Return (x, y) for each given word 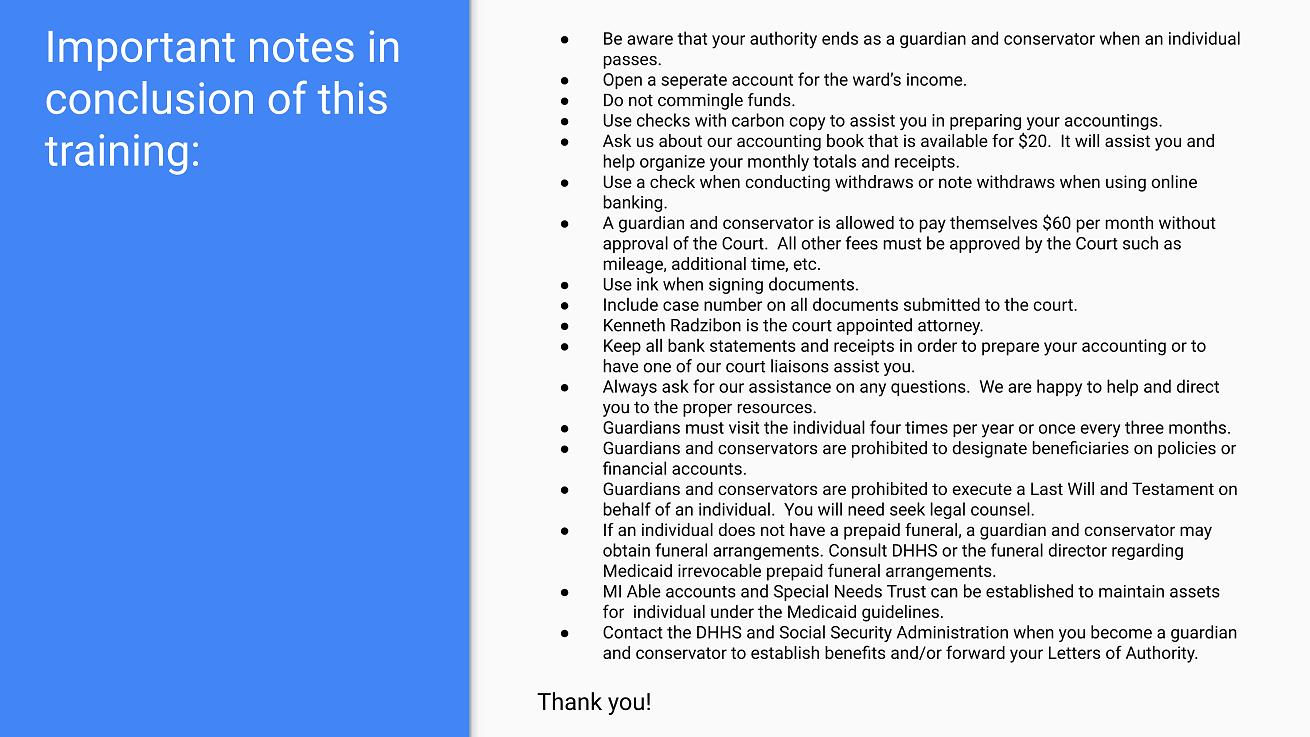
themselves (993, 222)
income (936, 79)
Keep (622, 347)
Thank (569, 701)
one (657, 368)
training (116, 154)
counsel (1001, 509)
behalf (627, 509)
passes (631, 62)
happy (1059, 388)
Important (141, 51)
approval (635, 244)
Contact (633, 632)
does (737, 529)
